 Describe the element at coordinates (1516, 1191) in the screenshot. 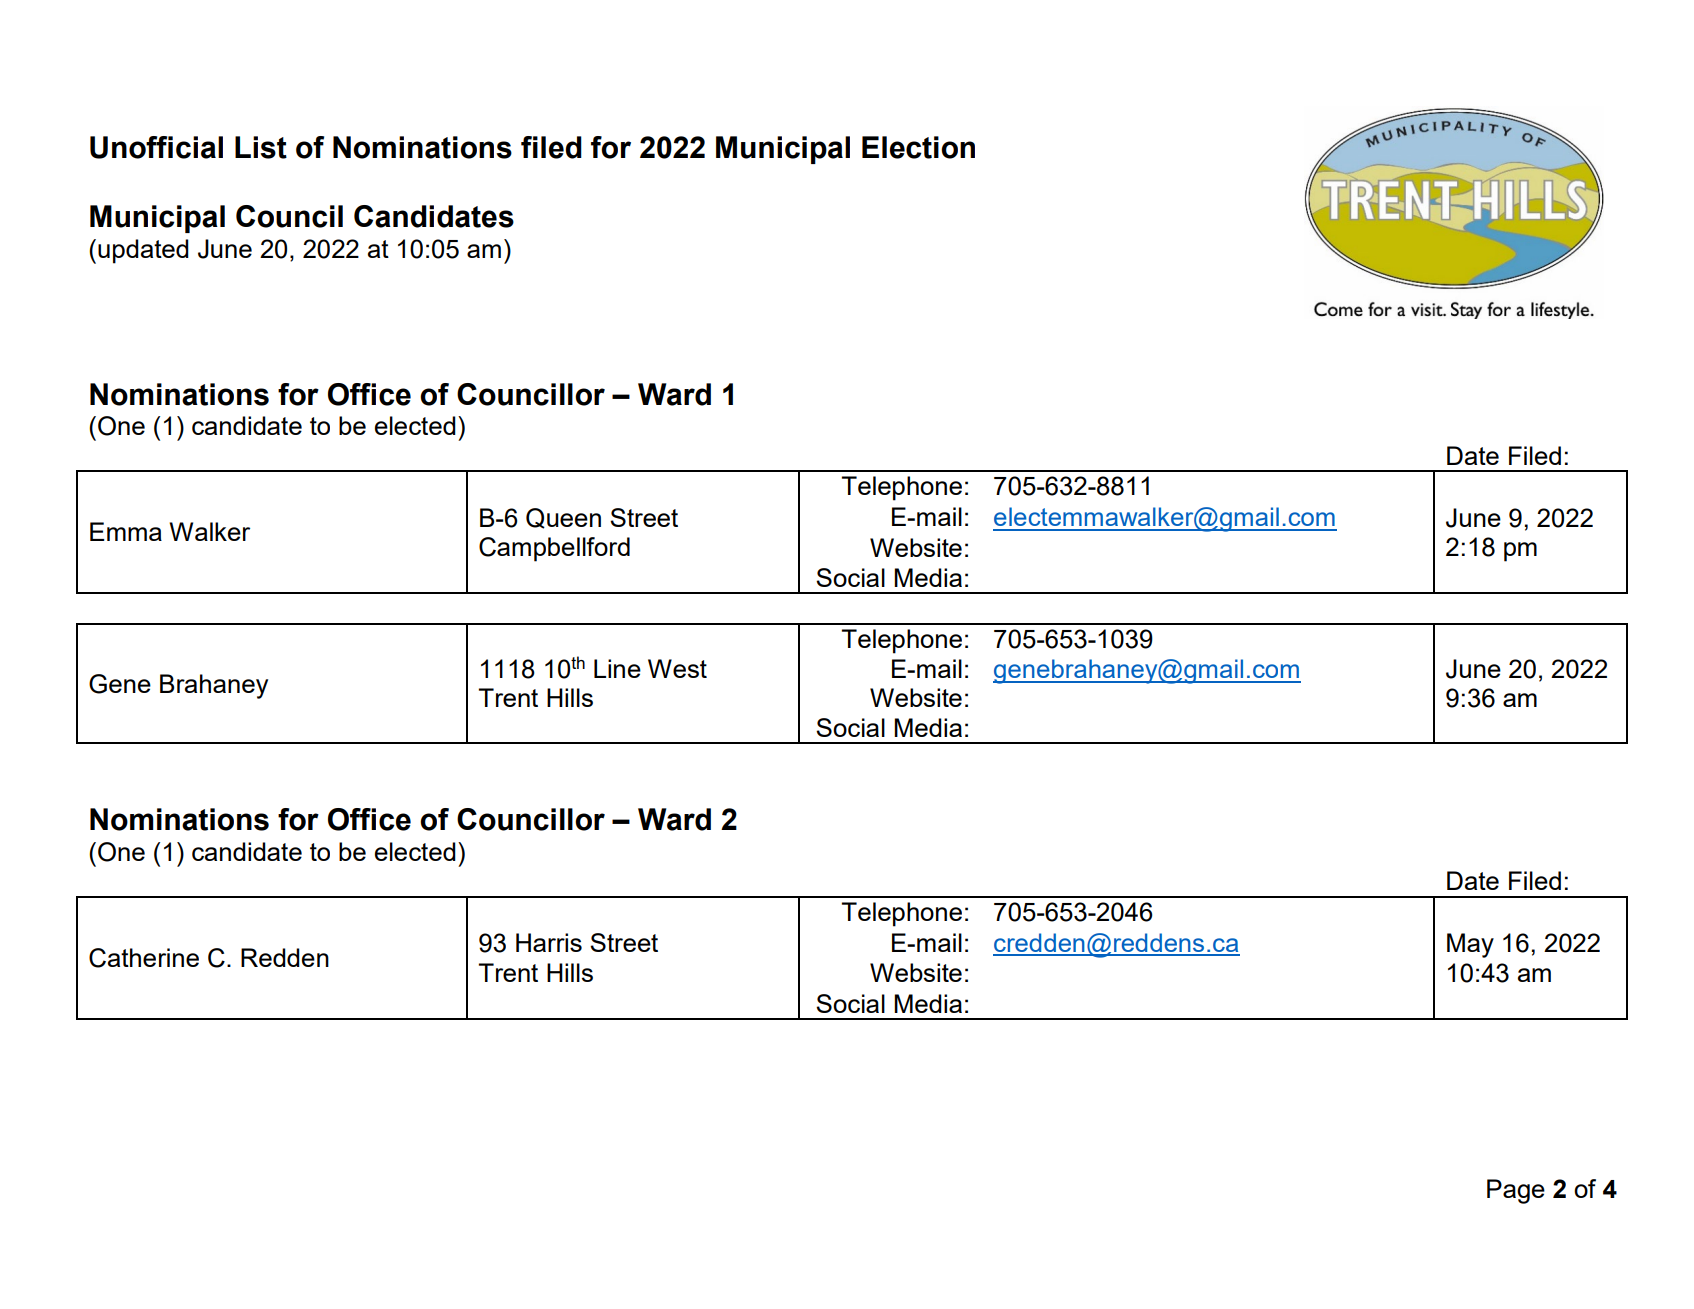

I see `Page` at that location.
